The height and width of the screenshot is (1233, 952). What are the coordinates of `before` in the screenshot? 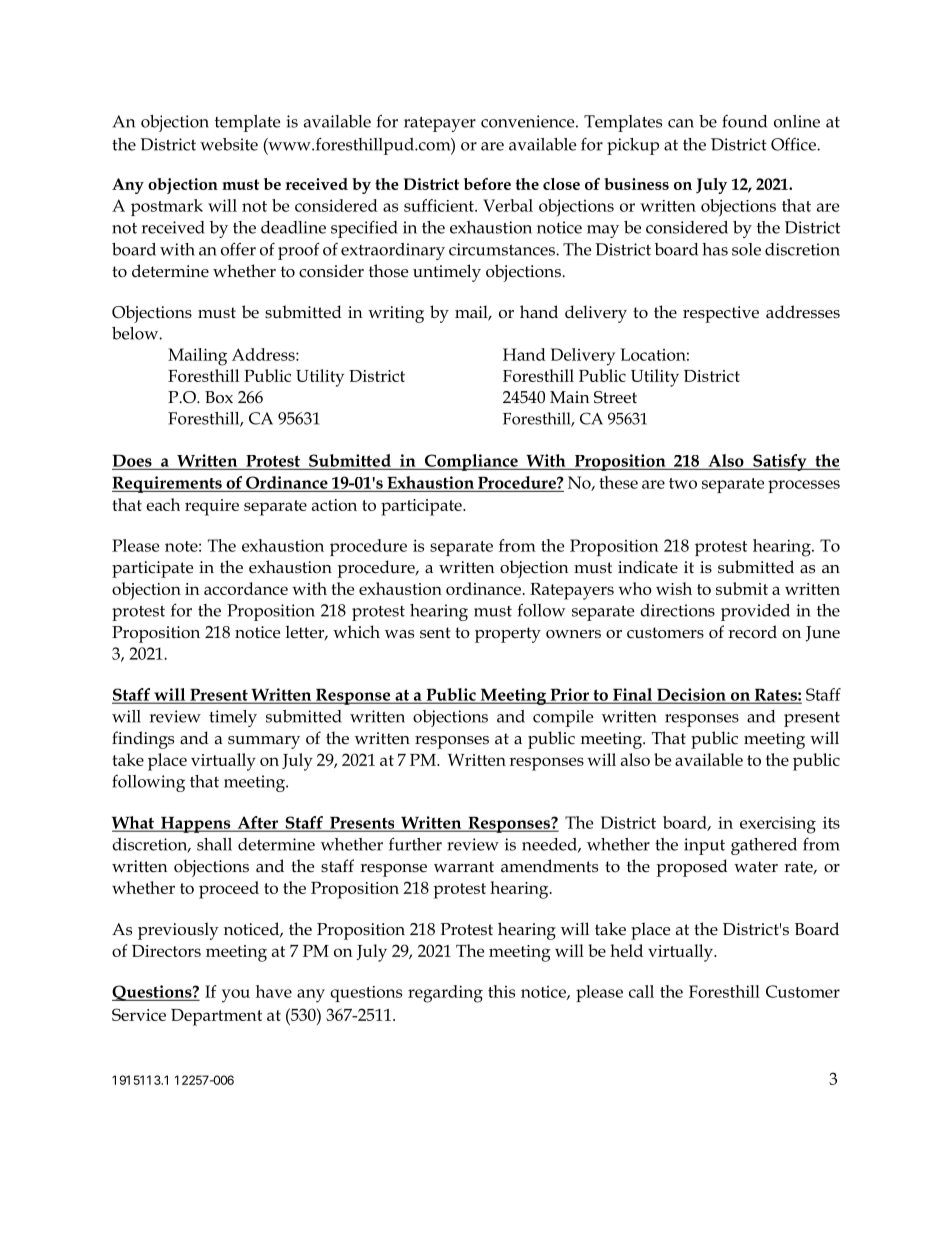 It's located at (487, 184).
